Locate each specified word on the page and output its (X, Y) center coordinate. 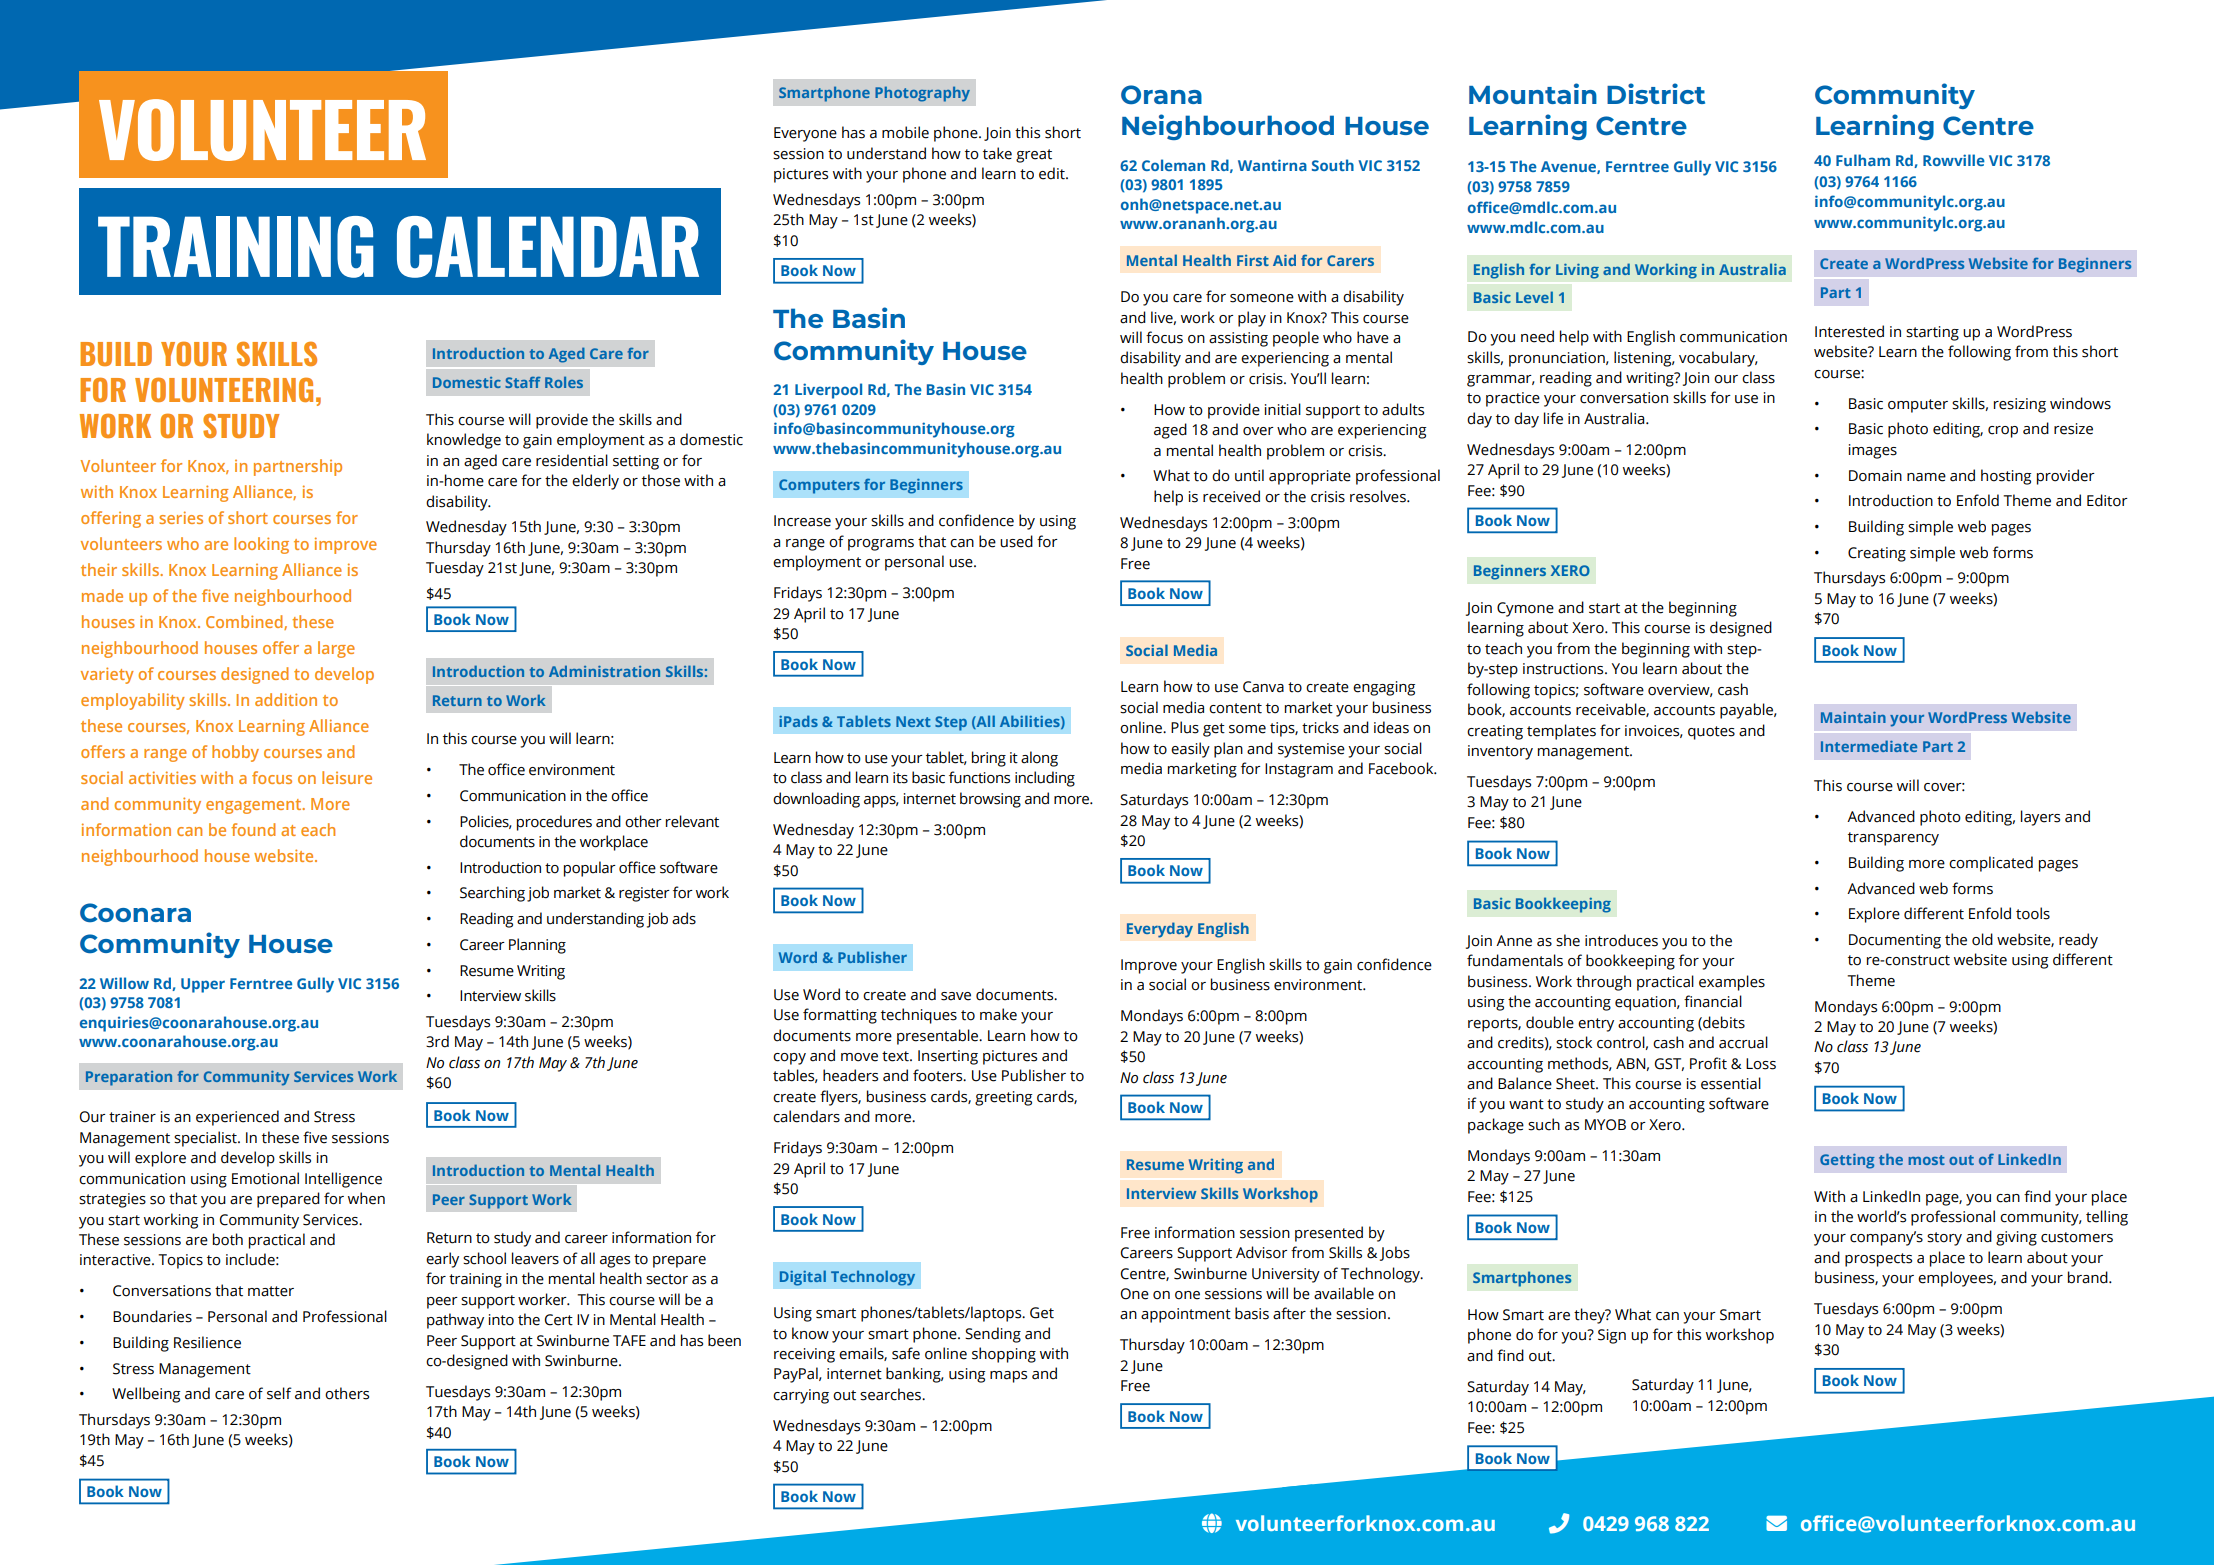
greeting (1003, 1098)
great (1034, 156)
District (1656, 93)
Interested (1849, 331)
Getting (1847, 1161)
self (279, 1393)
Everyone (805, 134)
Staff (523, 382)
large (336, 649)
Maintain (1853, 717)
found (253, 829)
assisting (1238, 339)
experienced (237, 1118)
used (1016, 541)
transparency (1893, 839)
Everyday (1160, 930)
